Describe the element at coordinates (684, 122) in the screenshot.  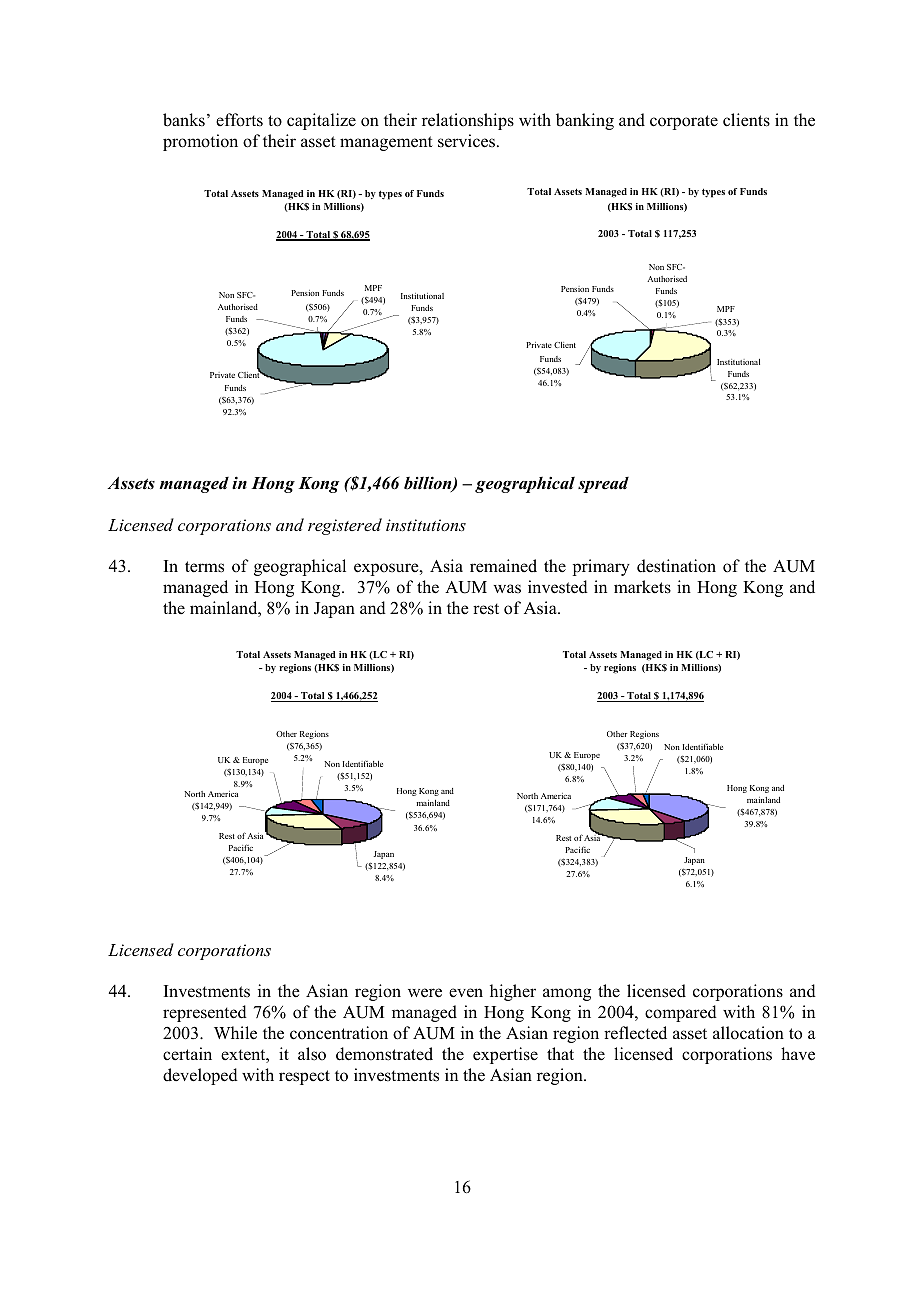
I see `corporate` at that location.
